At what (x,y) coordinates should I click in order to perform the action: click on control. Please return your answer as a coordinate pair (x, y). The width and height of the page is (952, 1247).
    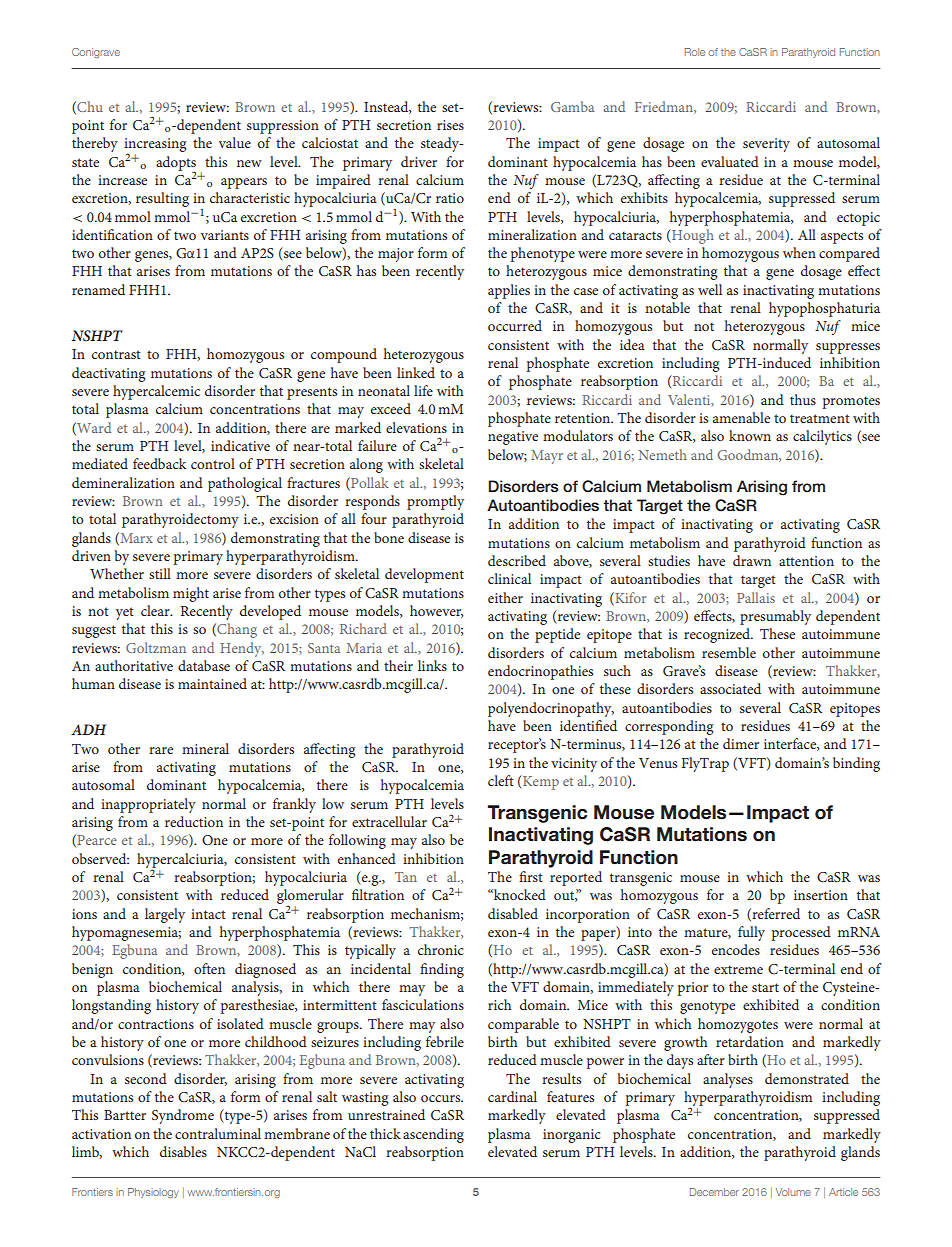
    Looking at the image, I should click on (213, 463).
